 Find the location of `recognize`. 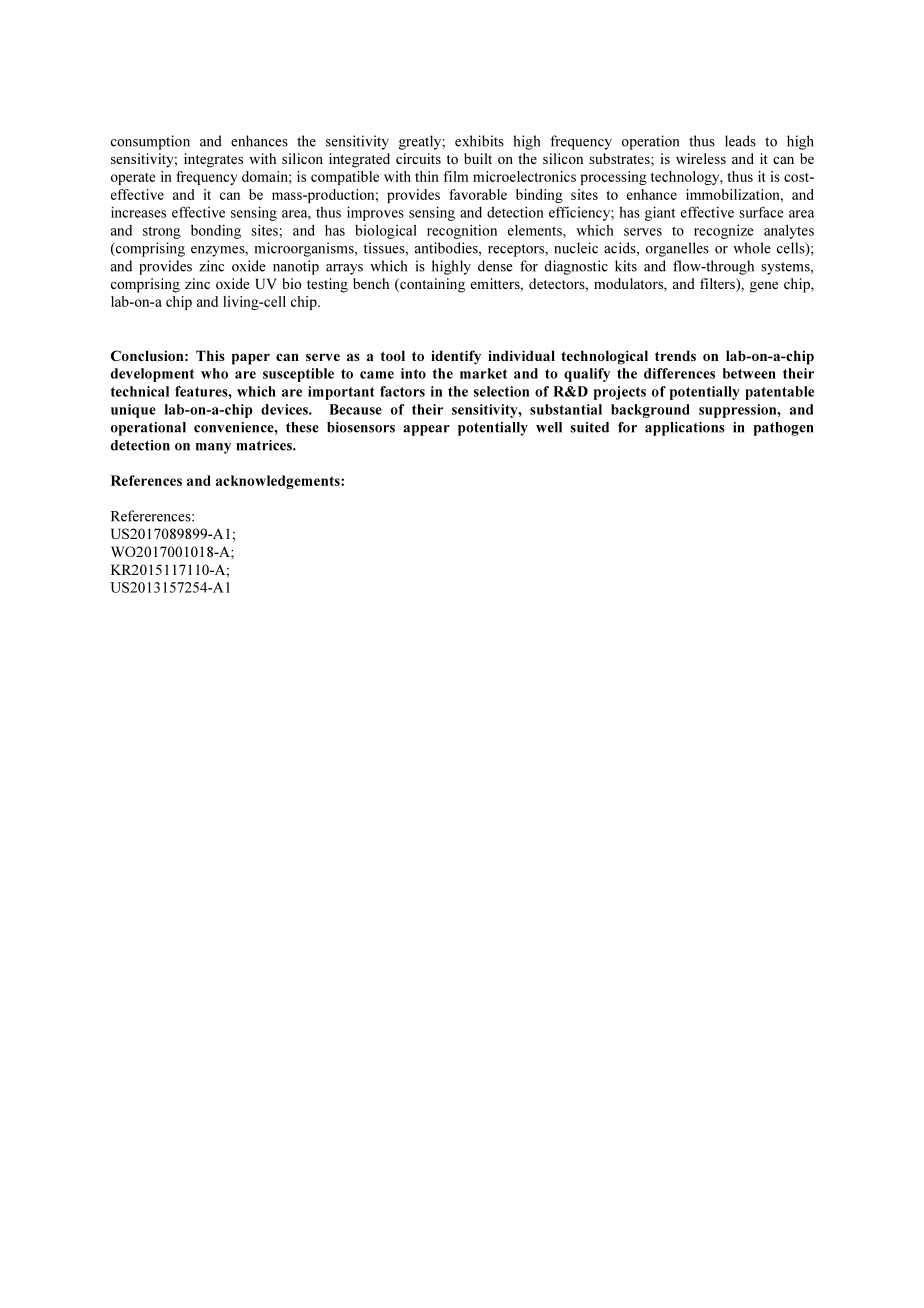

recognize is located at coordinates (724, 232).
